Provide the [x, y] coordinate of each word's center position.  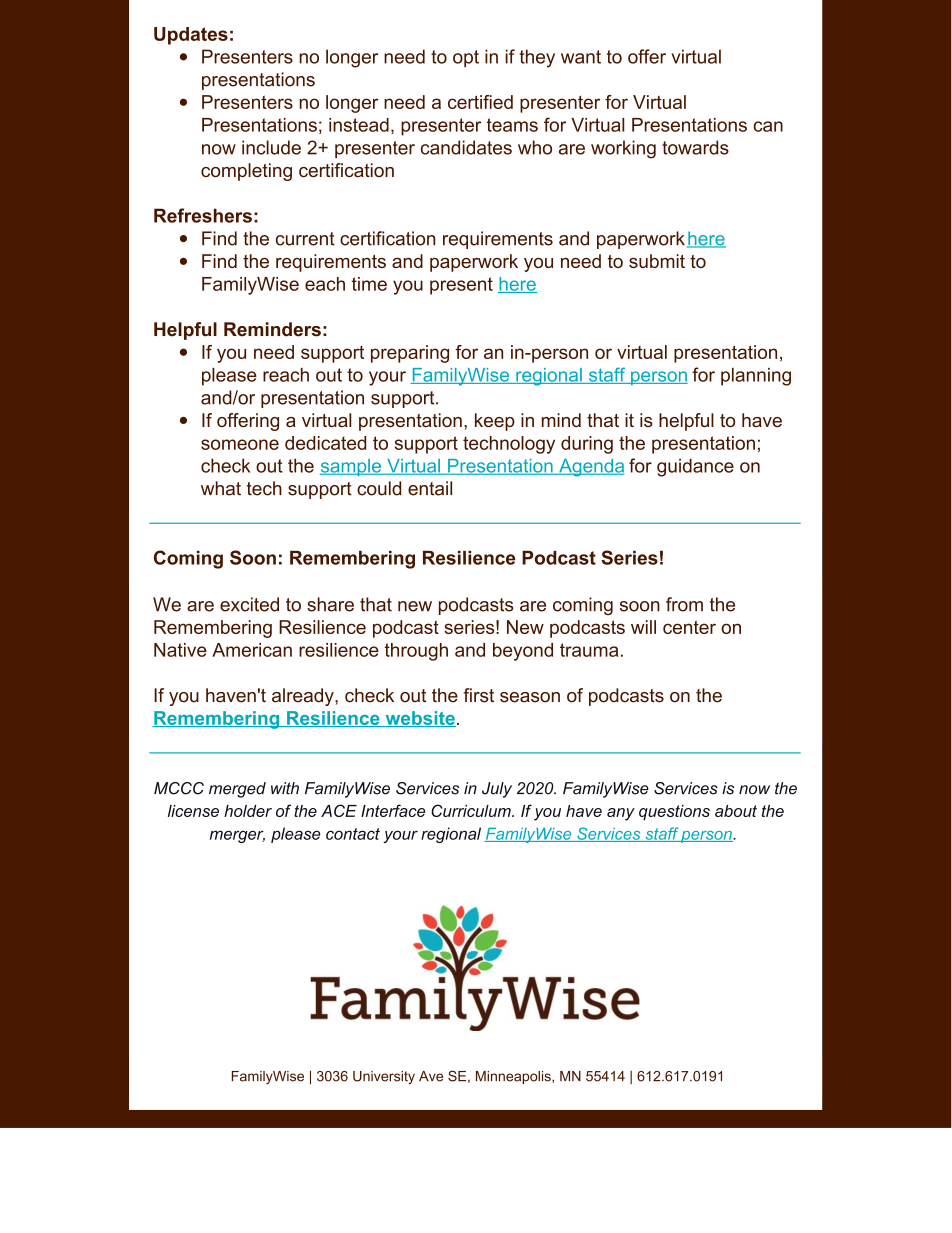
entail [430, 488]
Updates [191, 36]
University [384, 1077]
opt [466, 58]
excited [249, 604]
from [684, 604]
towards [695, 147]
